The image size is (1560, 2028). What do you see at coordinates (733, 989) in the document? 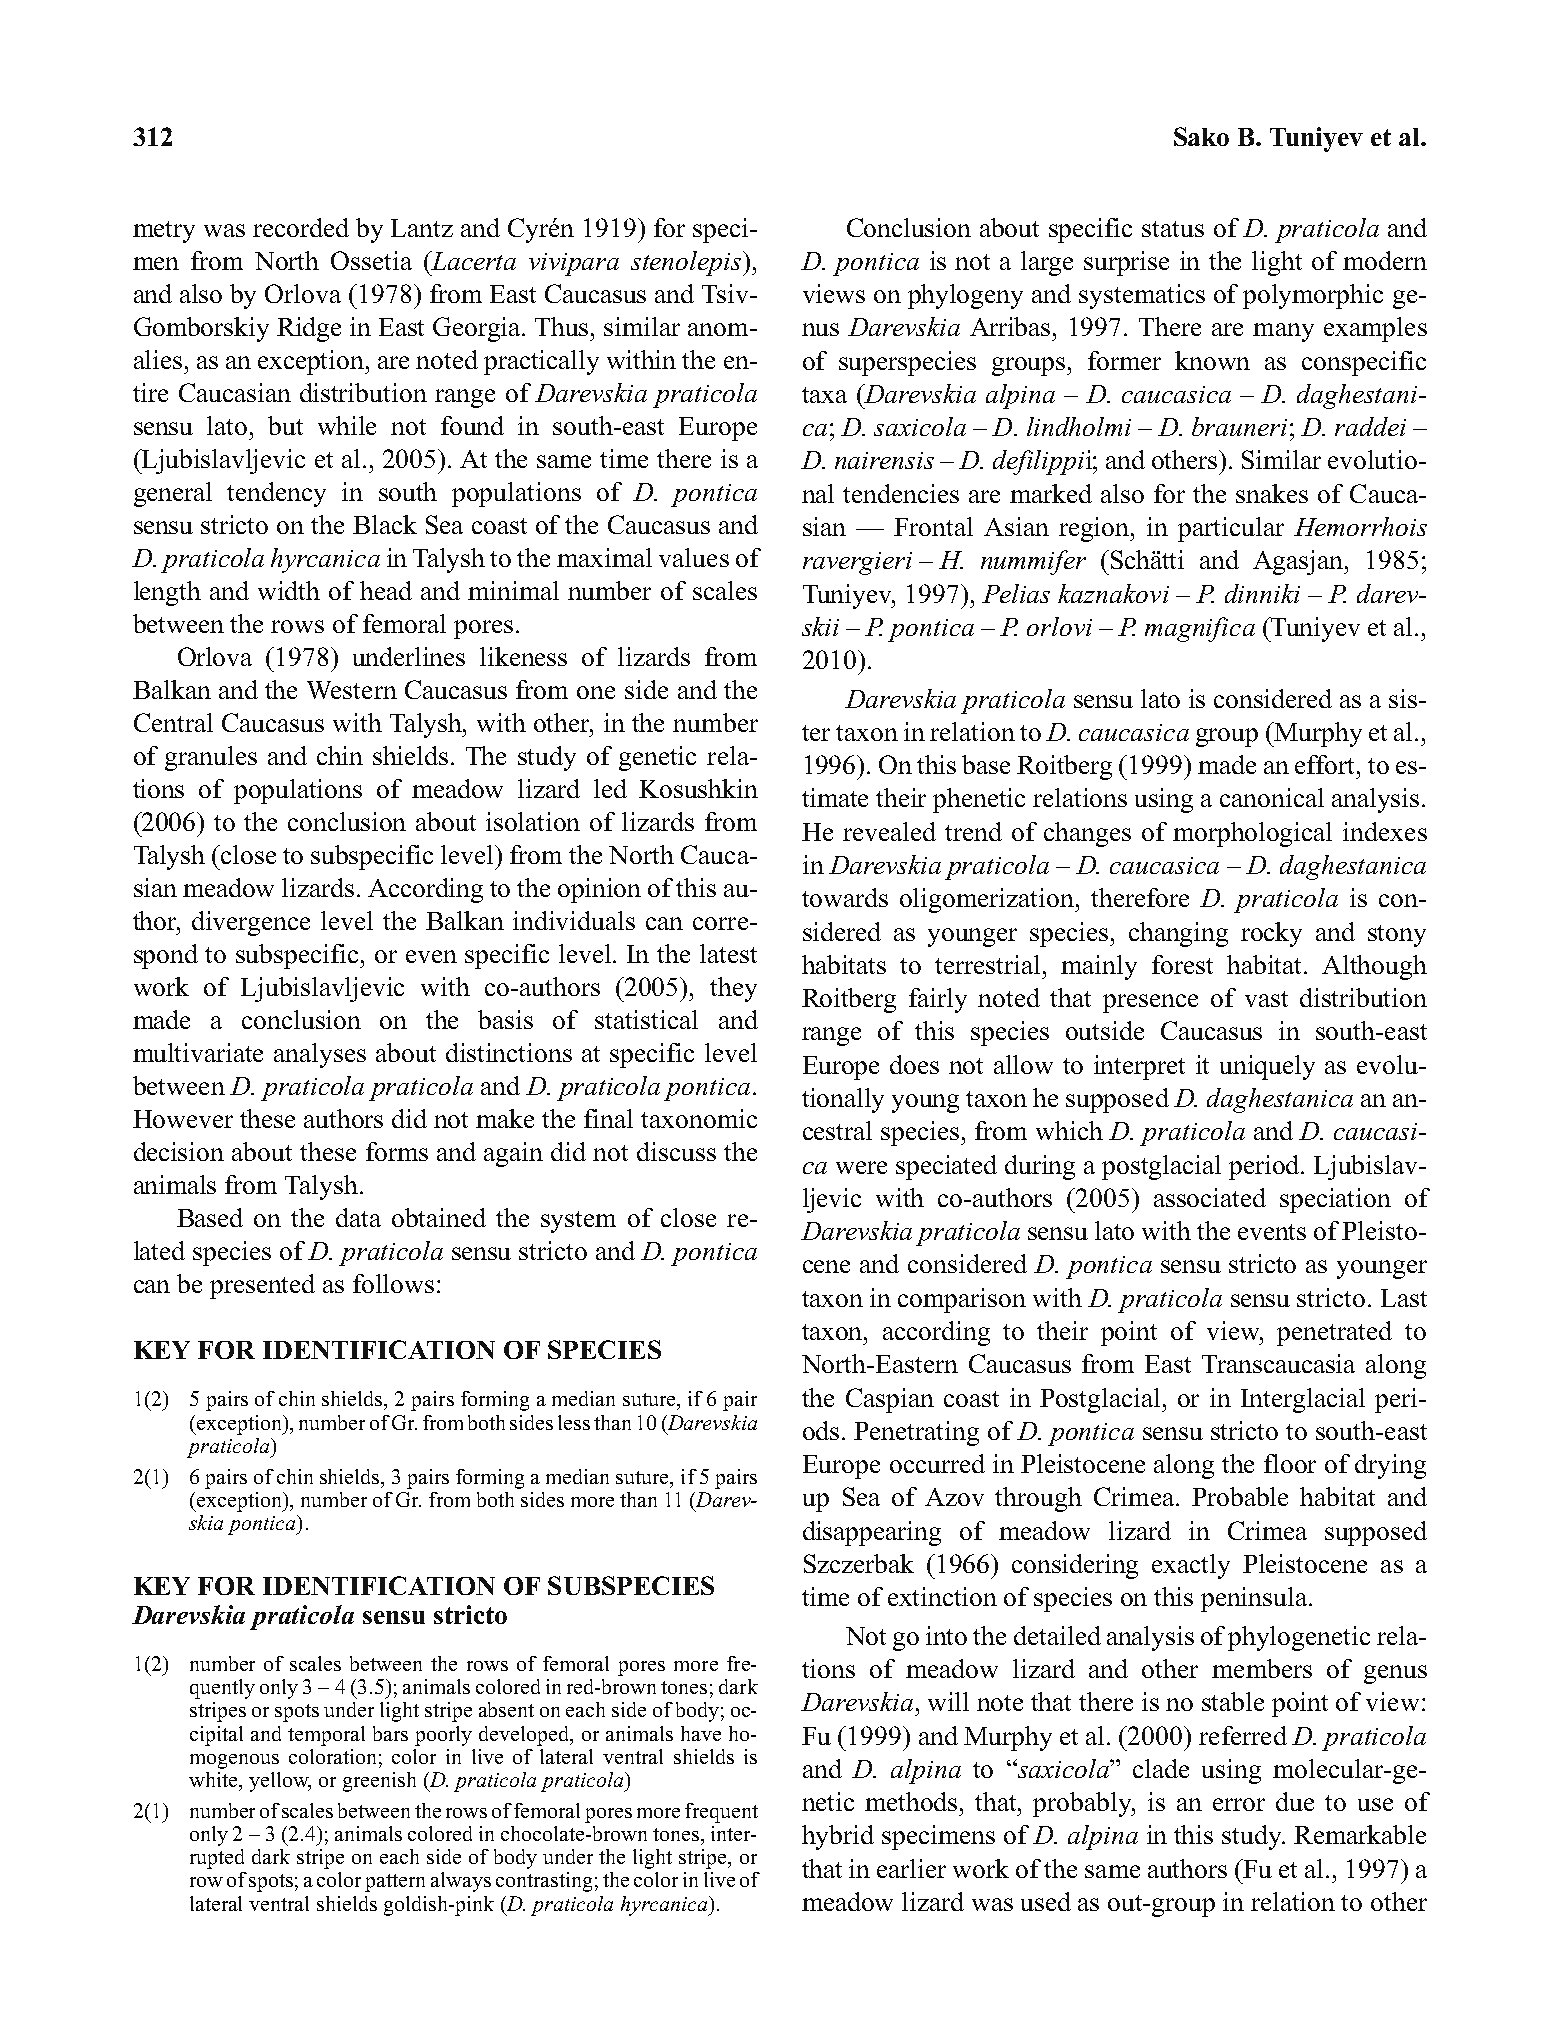
I see `they` at bounding box center [733, 989].
